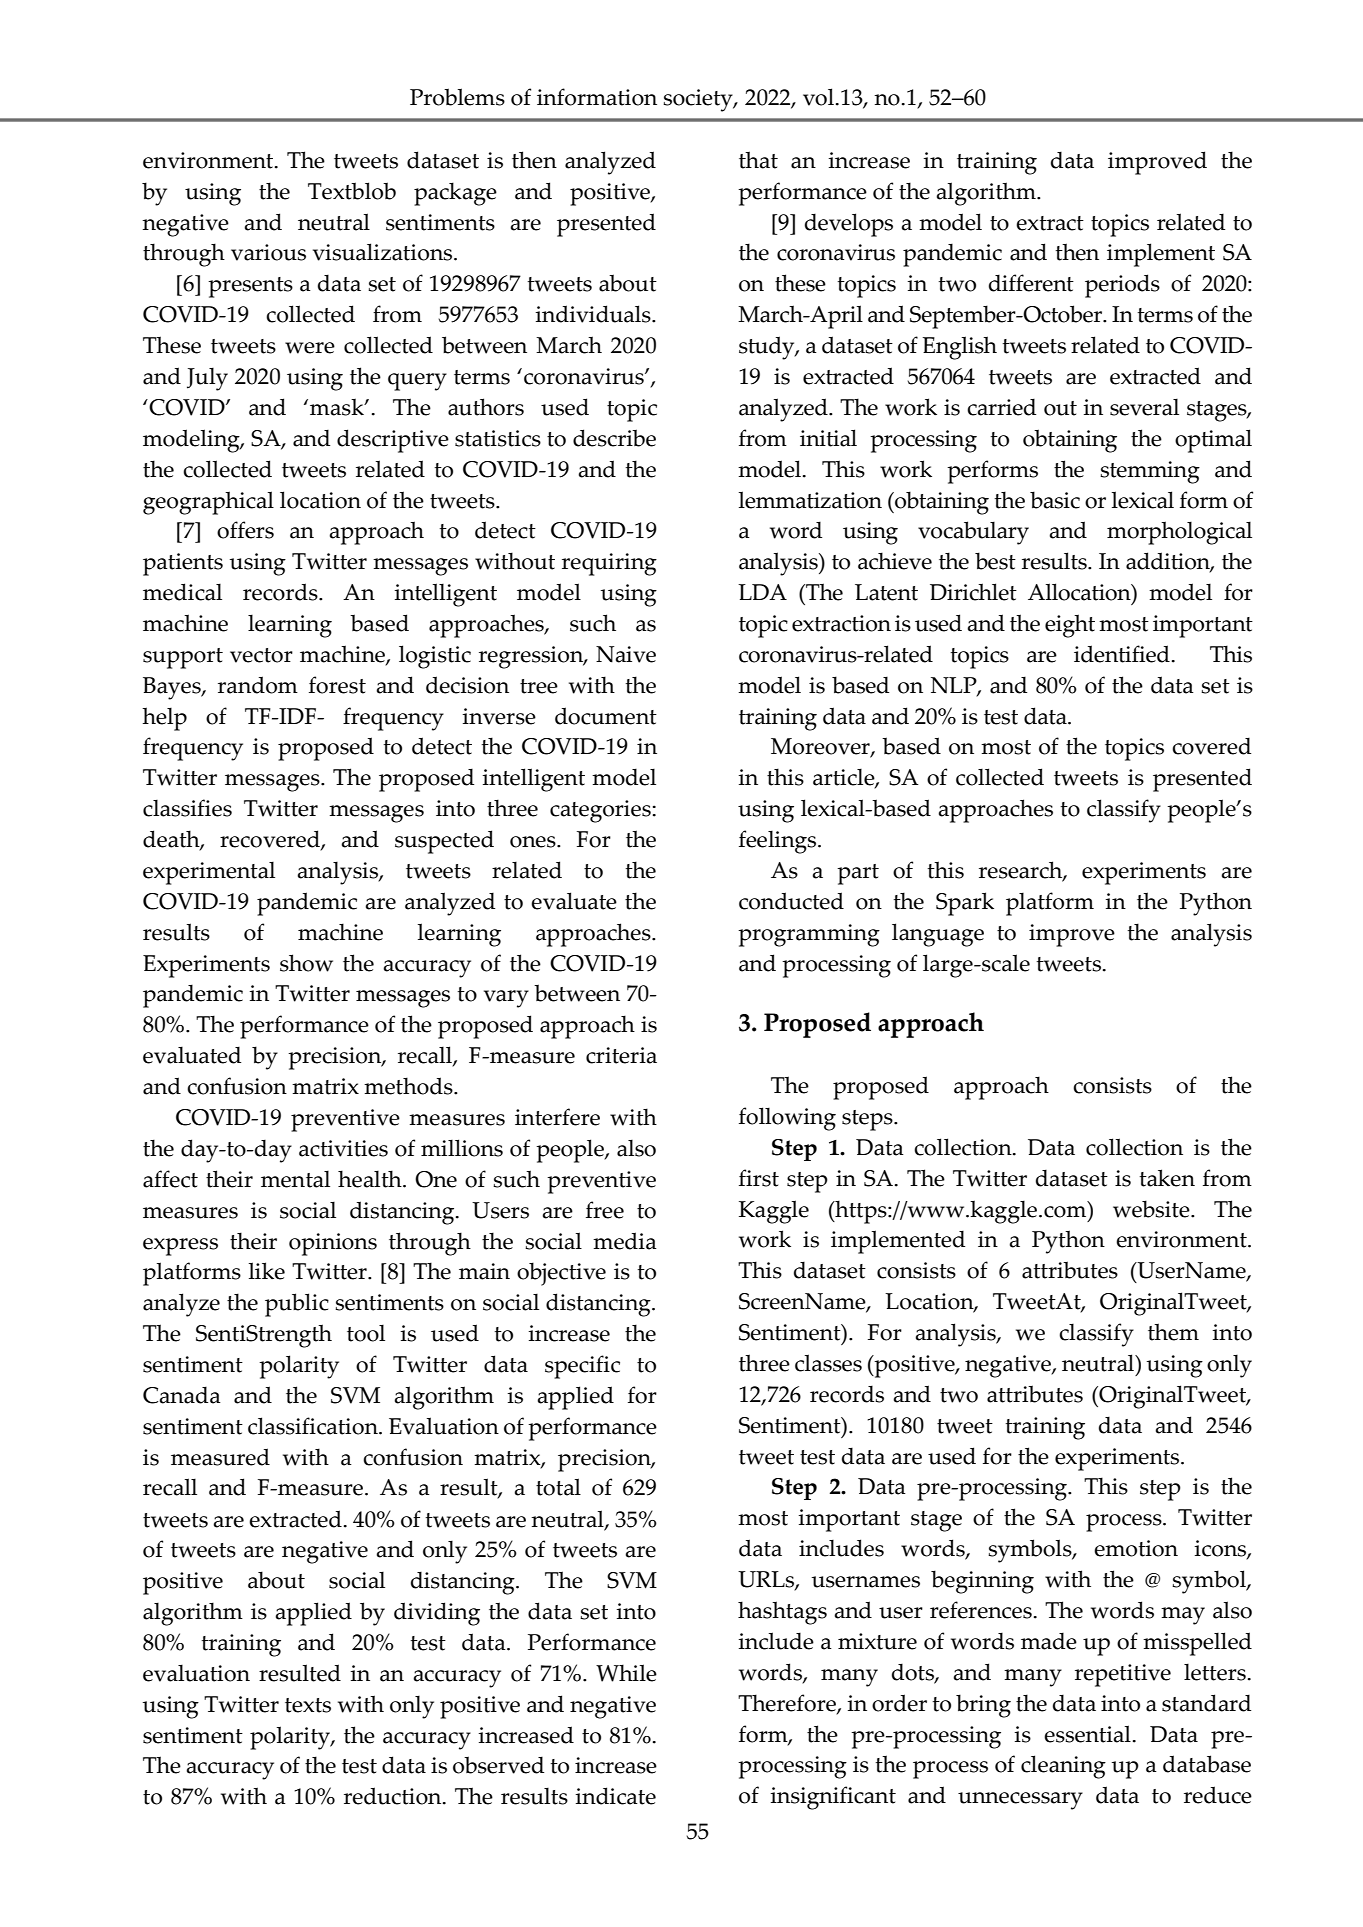  What do you see at coordinates (609, 564) in the document?
I see `requiring` at bounding box center [609, 564].
